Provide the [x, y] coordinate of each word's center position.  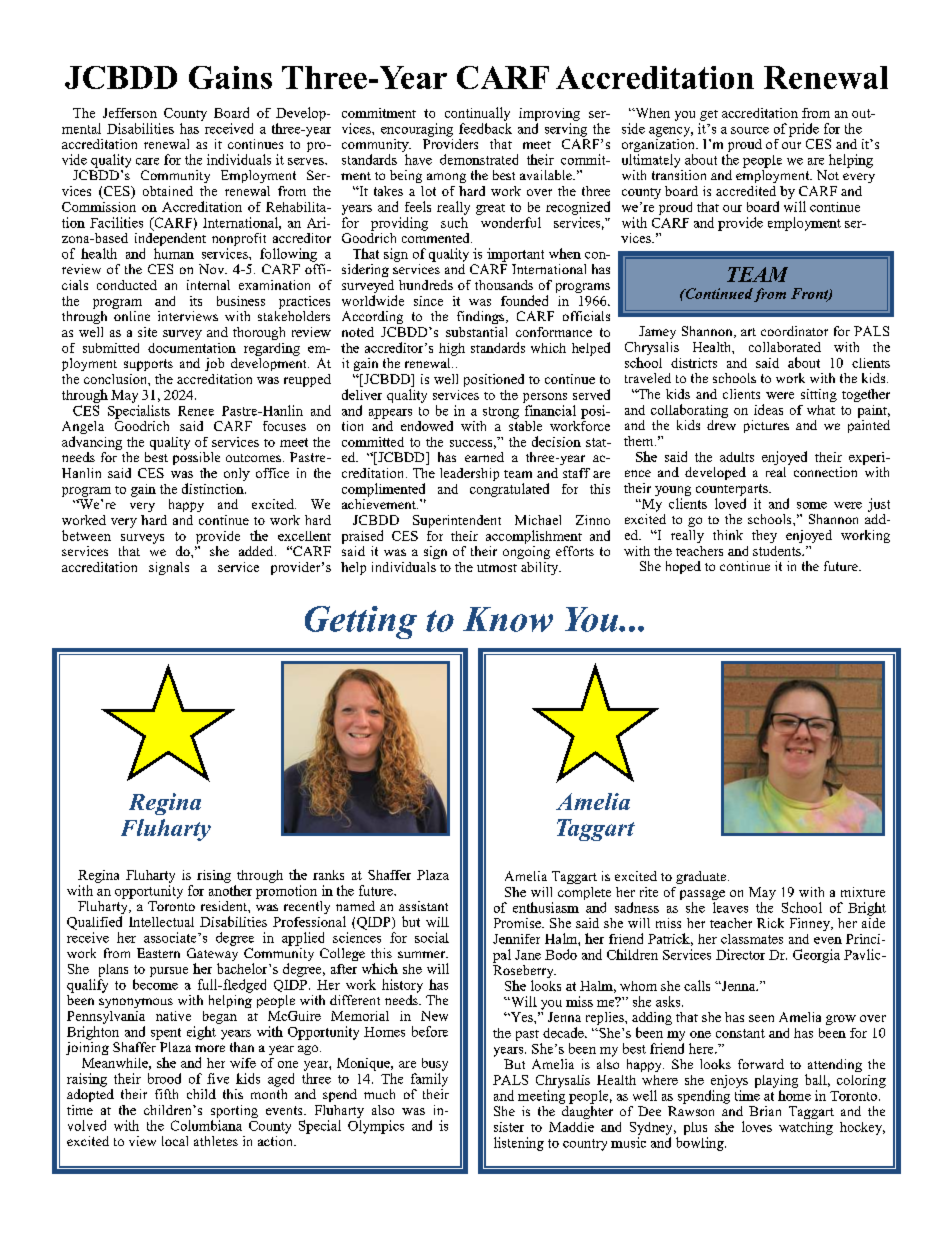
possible [196, 457]
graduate [702, 877]
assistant [423, 906]
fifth [166, 1094]
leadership [469, 474]
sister [509, 1127]
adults [737, 457]
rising [214, 876]
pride [804, 130]
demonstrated [479, 159]
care [147, 161]
